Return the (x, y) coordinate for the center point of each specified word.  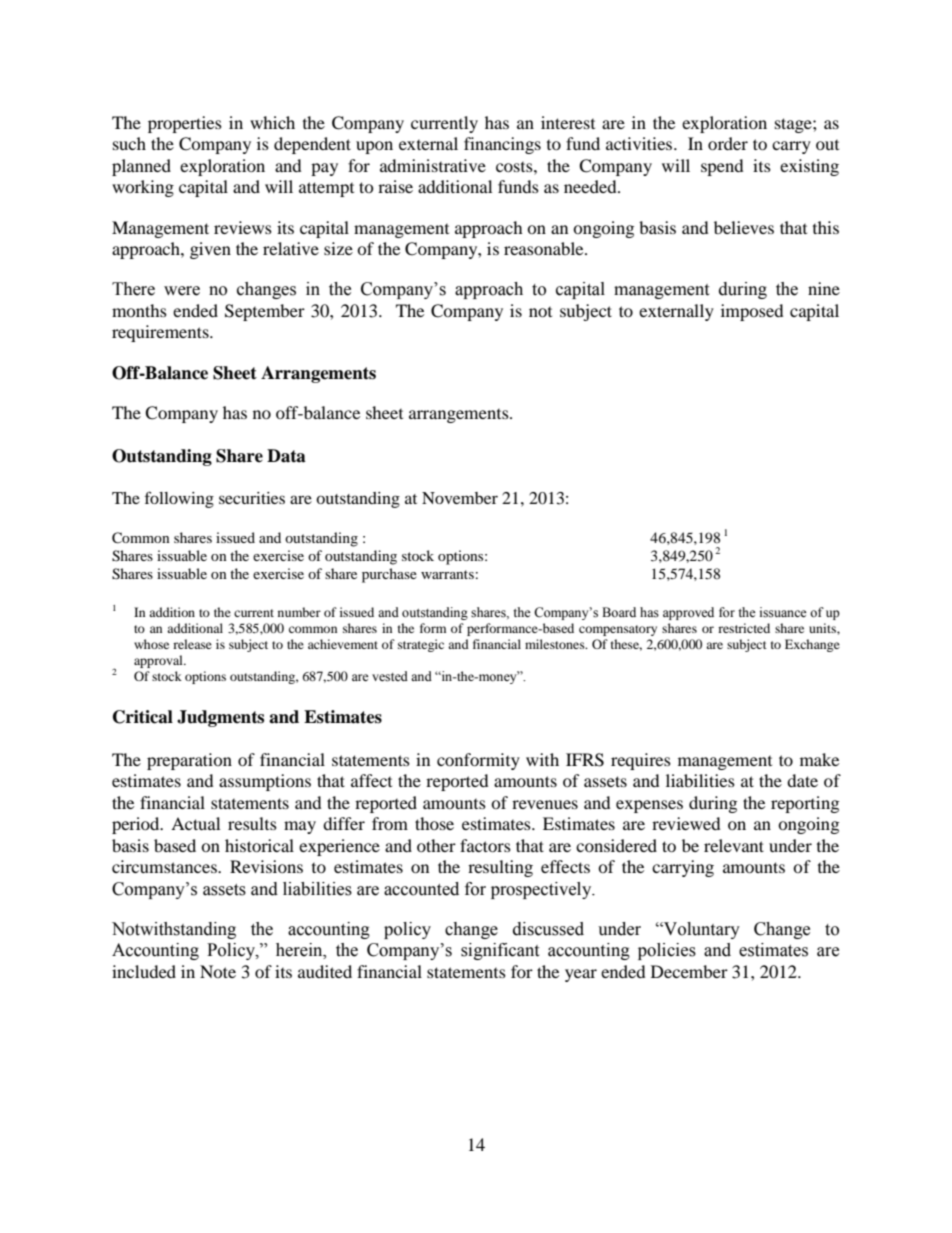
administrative (433, 165)
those (434, 823)
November (460, 498)
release (192, 644)
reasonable (545, 248)
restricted (744, 628)
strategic (421, 645)
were (182, 291)
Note (218, 971)
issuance (783, 612)
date (802, 780)
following (179, 499)
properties (185, 124)
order (728, 143)
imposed (752, 312)
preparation (189, 761)
